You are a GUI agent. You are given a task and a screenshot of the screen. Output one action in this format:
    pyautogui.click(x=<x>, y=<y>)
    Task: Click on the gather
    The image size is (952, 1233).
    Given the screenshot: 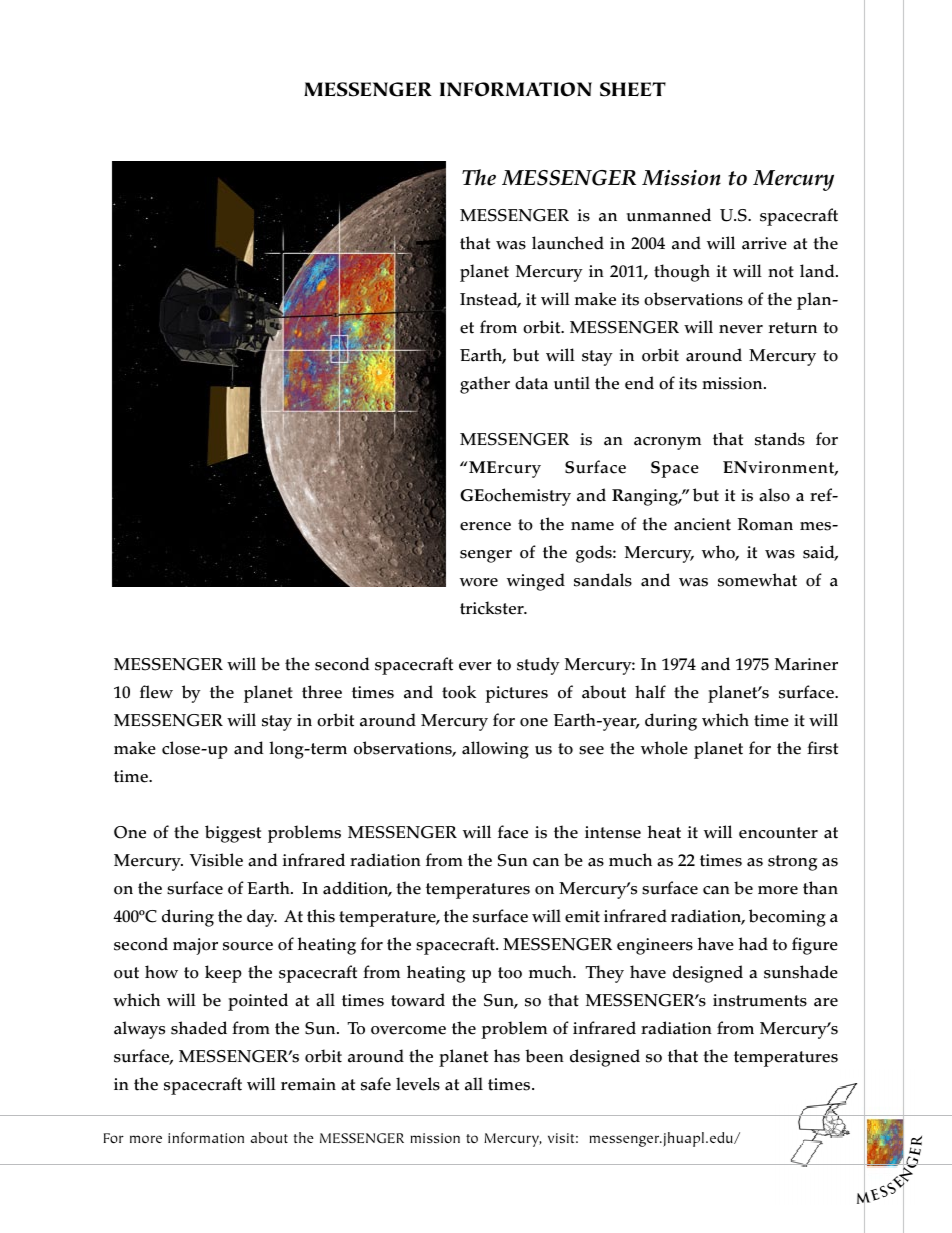 What is the action you would take?
    pyautogui.click(x=485, y=385)
